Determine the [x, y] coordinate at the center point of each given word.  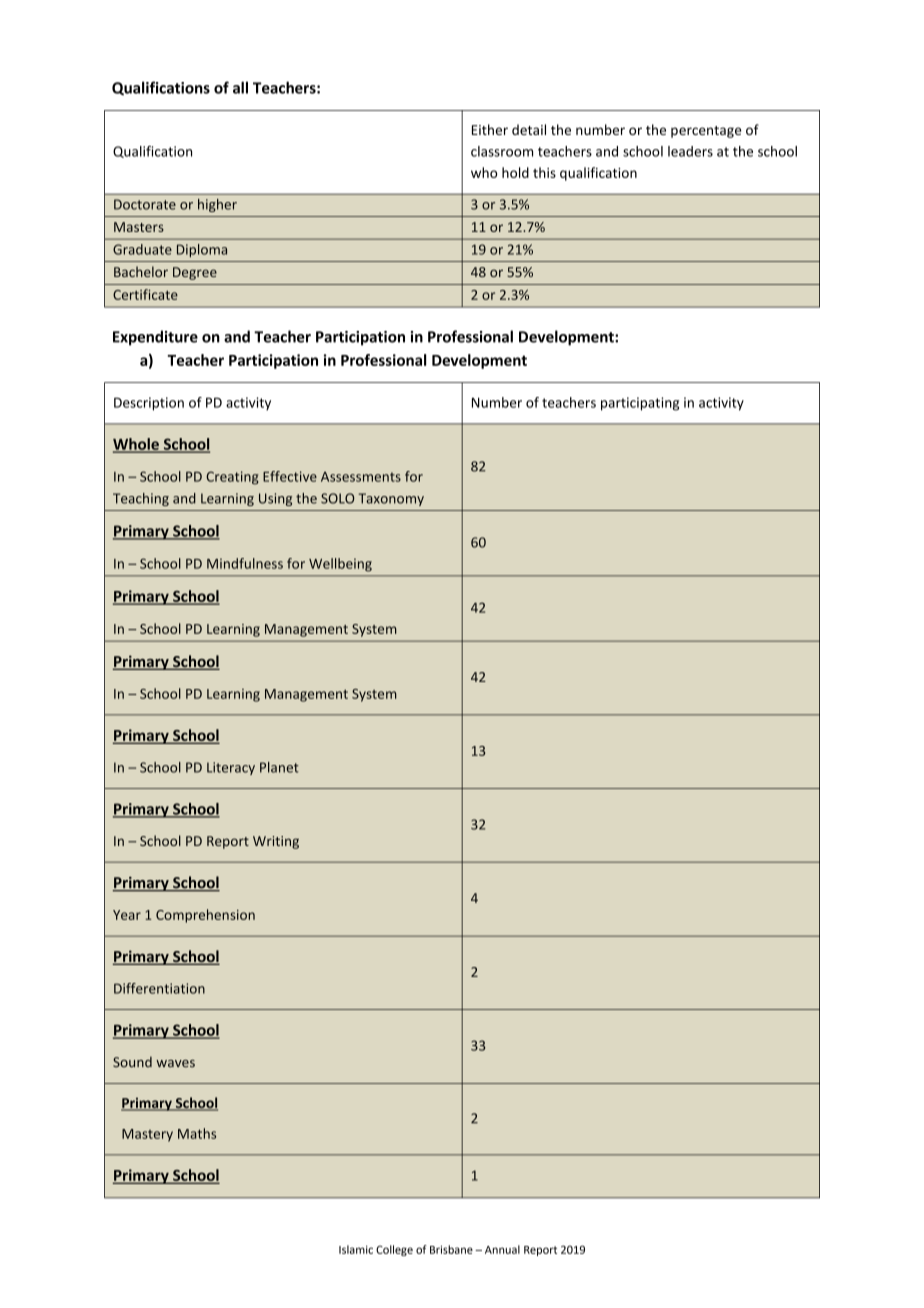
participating [640, 404]
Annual [502, 1249]
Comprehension [205, 916]
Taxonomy [391, 499]
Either [490, 129]
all [240, 87]
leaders [690, 151]
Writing [276, 842]
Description [149, 404]
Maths [197, 1133]
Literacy [231, 768]
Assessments [361, 477]
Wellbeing [340, 565]
